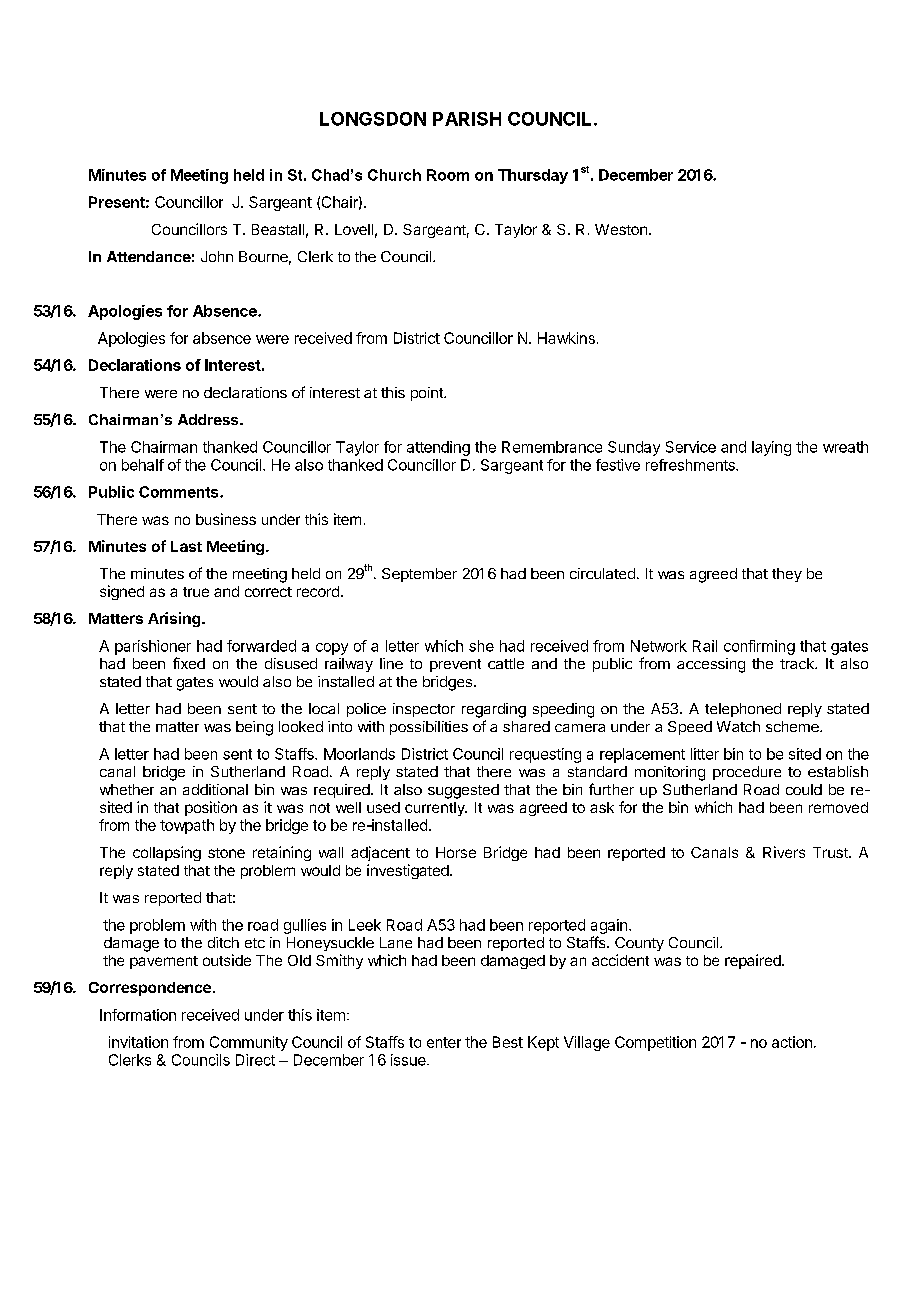  Describe the element at coordinates (249, 1043) in the image. I see `Community` at that location.
